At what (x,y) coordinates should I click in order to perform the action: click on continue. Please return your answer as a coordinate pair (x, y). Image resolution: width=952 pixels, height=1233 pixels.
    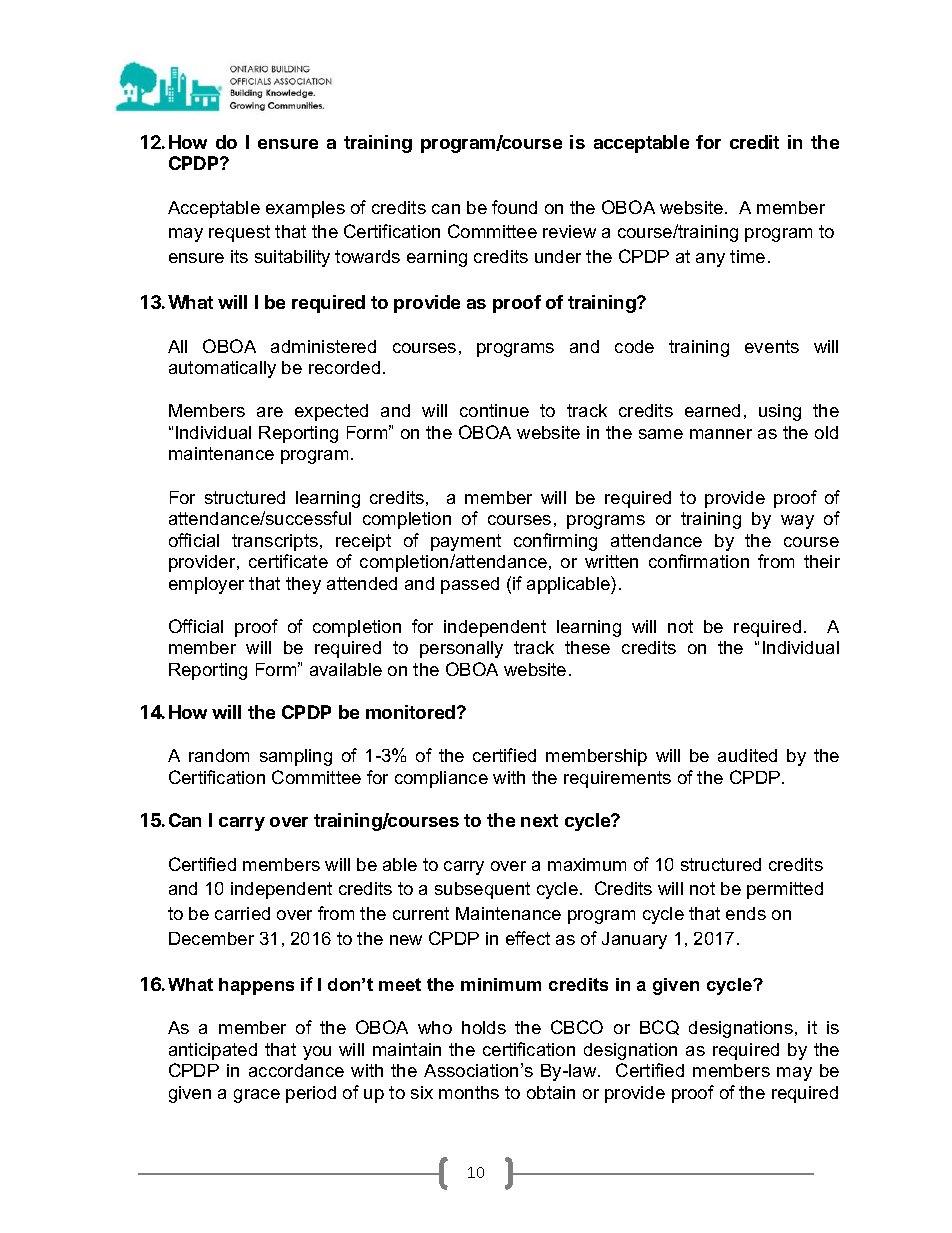
    Looking at the image, I should click on (494, 410).
